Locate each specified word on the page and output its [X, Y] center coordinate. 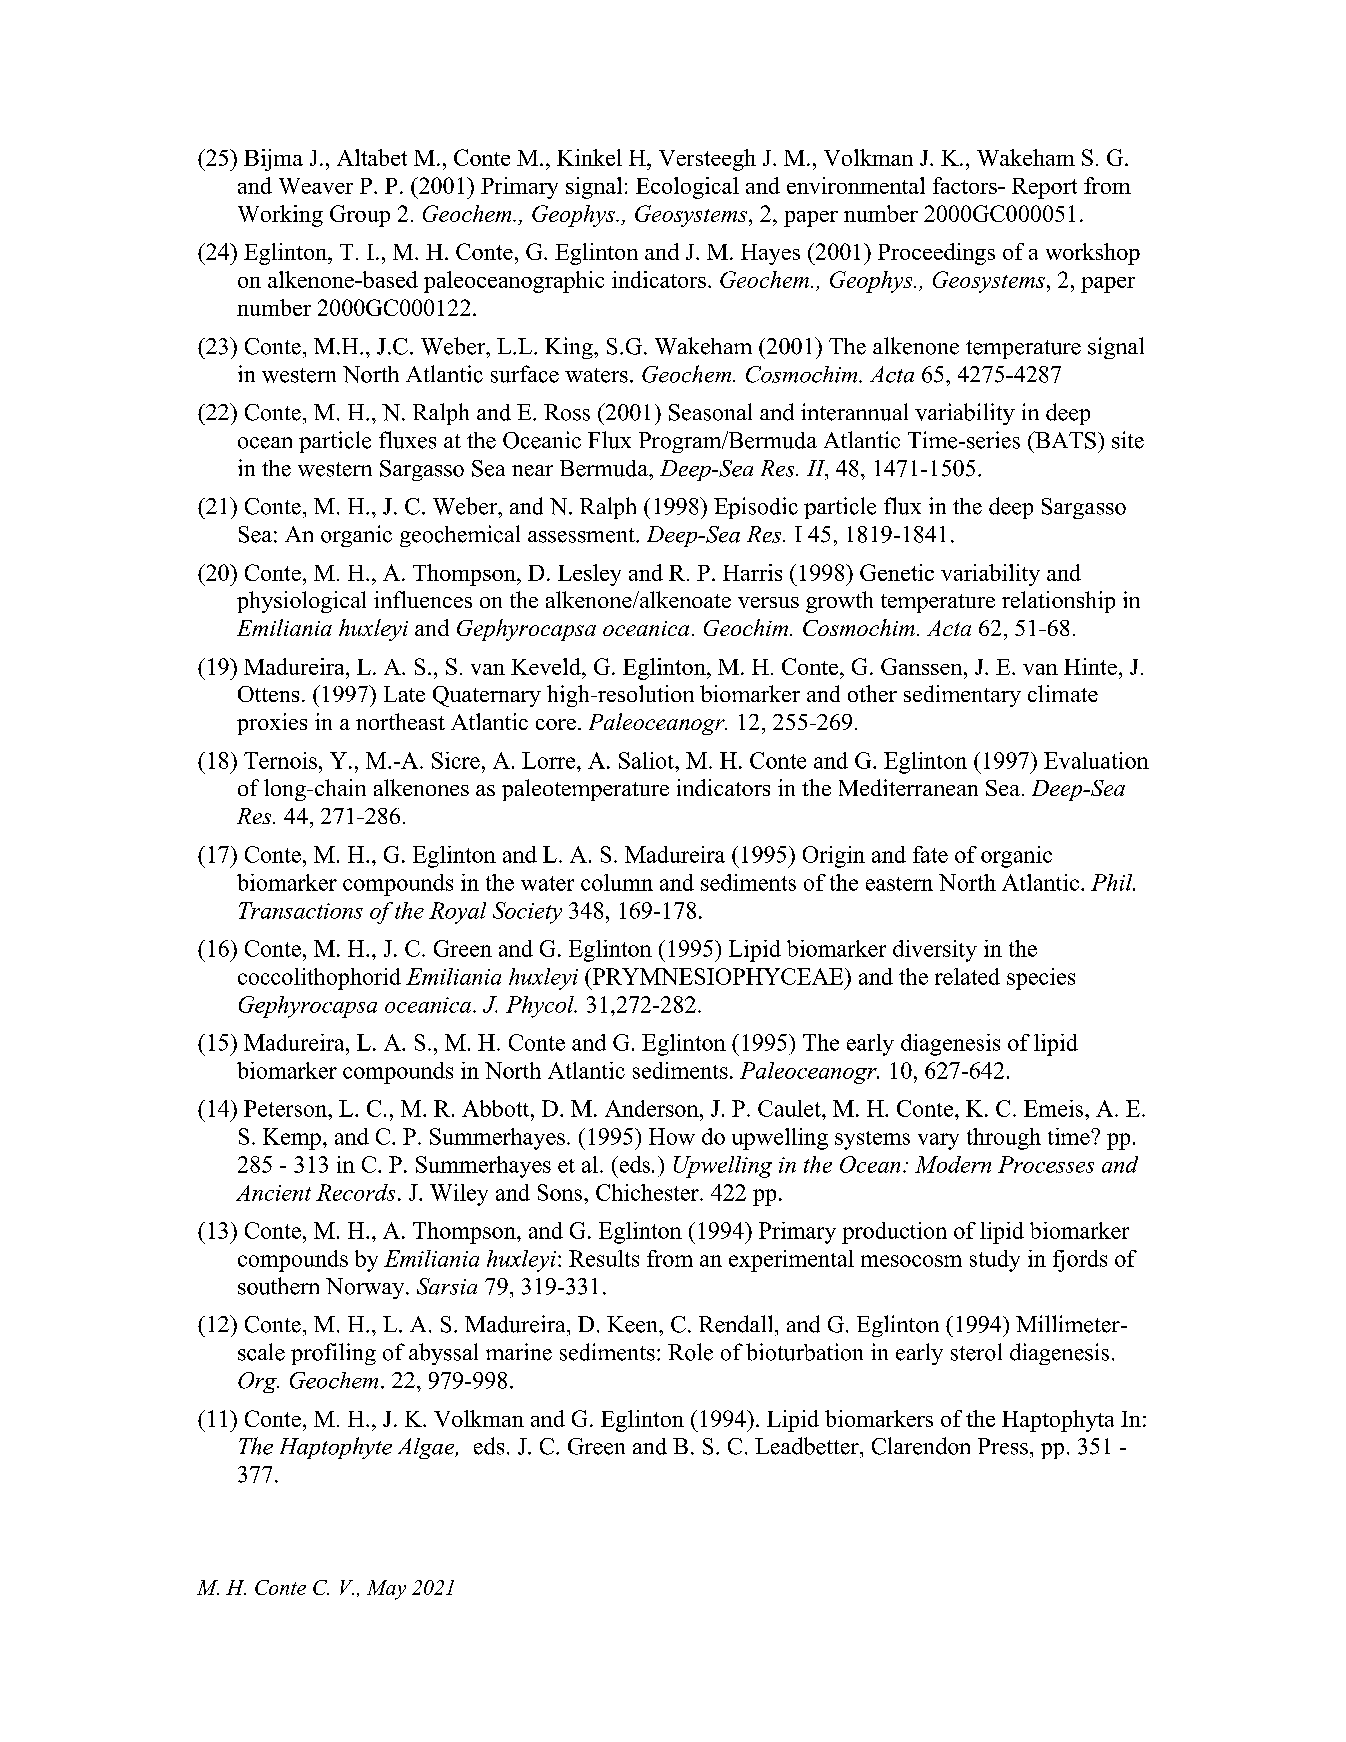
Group [360, 216]
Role [690, 1352]
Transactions [301, 910]
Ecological [687, 188]
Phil [1113, 882]
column [617, 882]
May [386, 1590]
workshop [1093, 254]
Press [1003, 1446]
